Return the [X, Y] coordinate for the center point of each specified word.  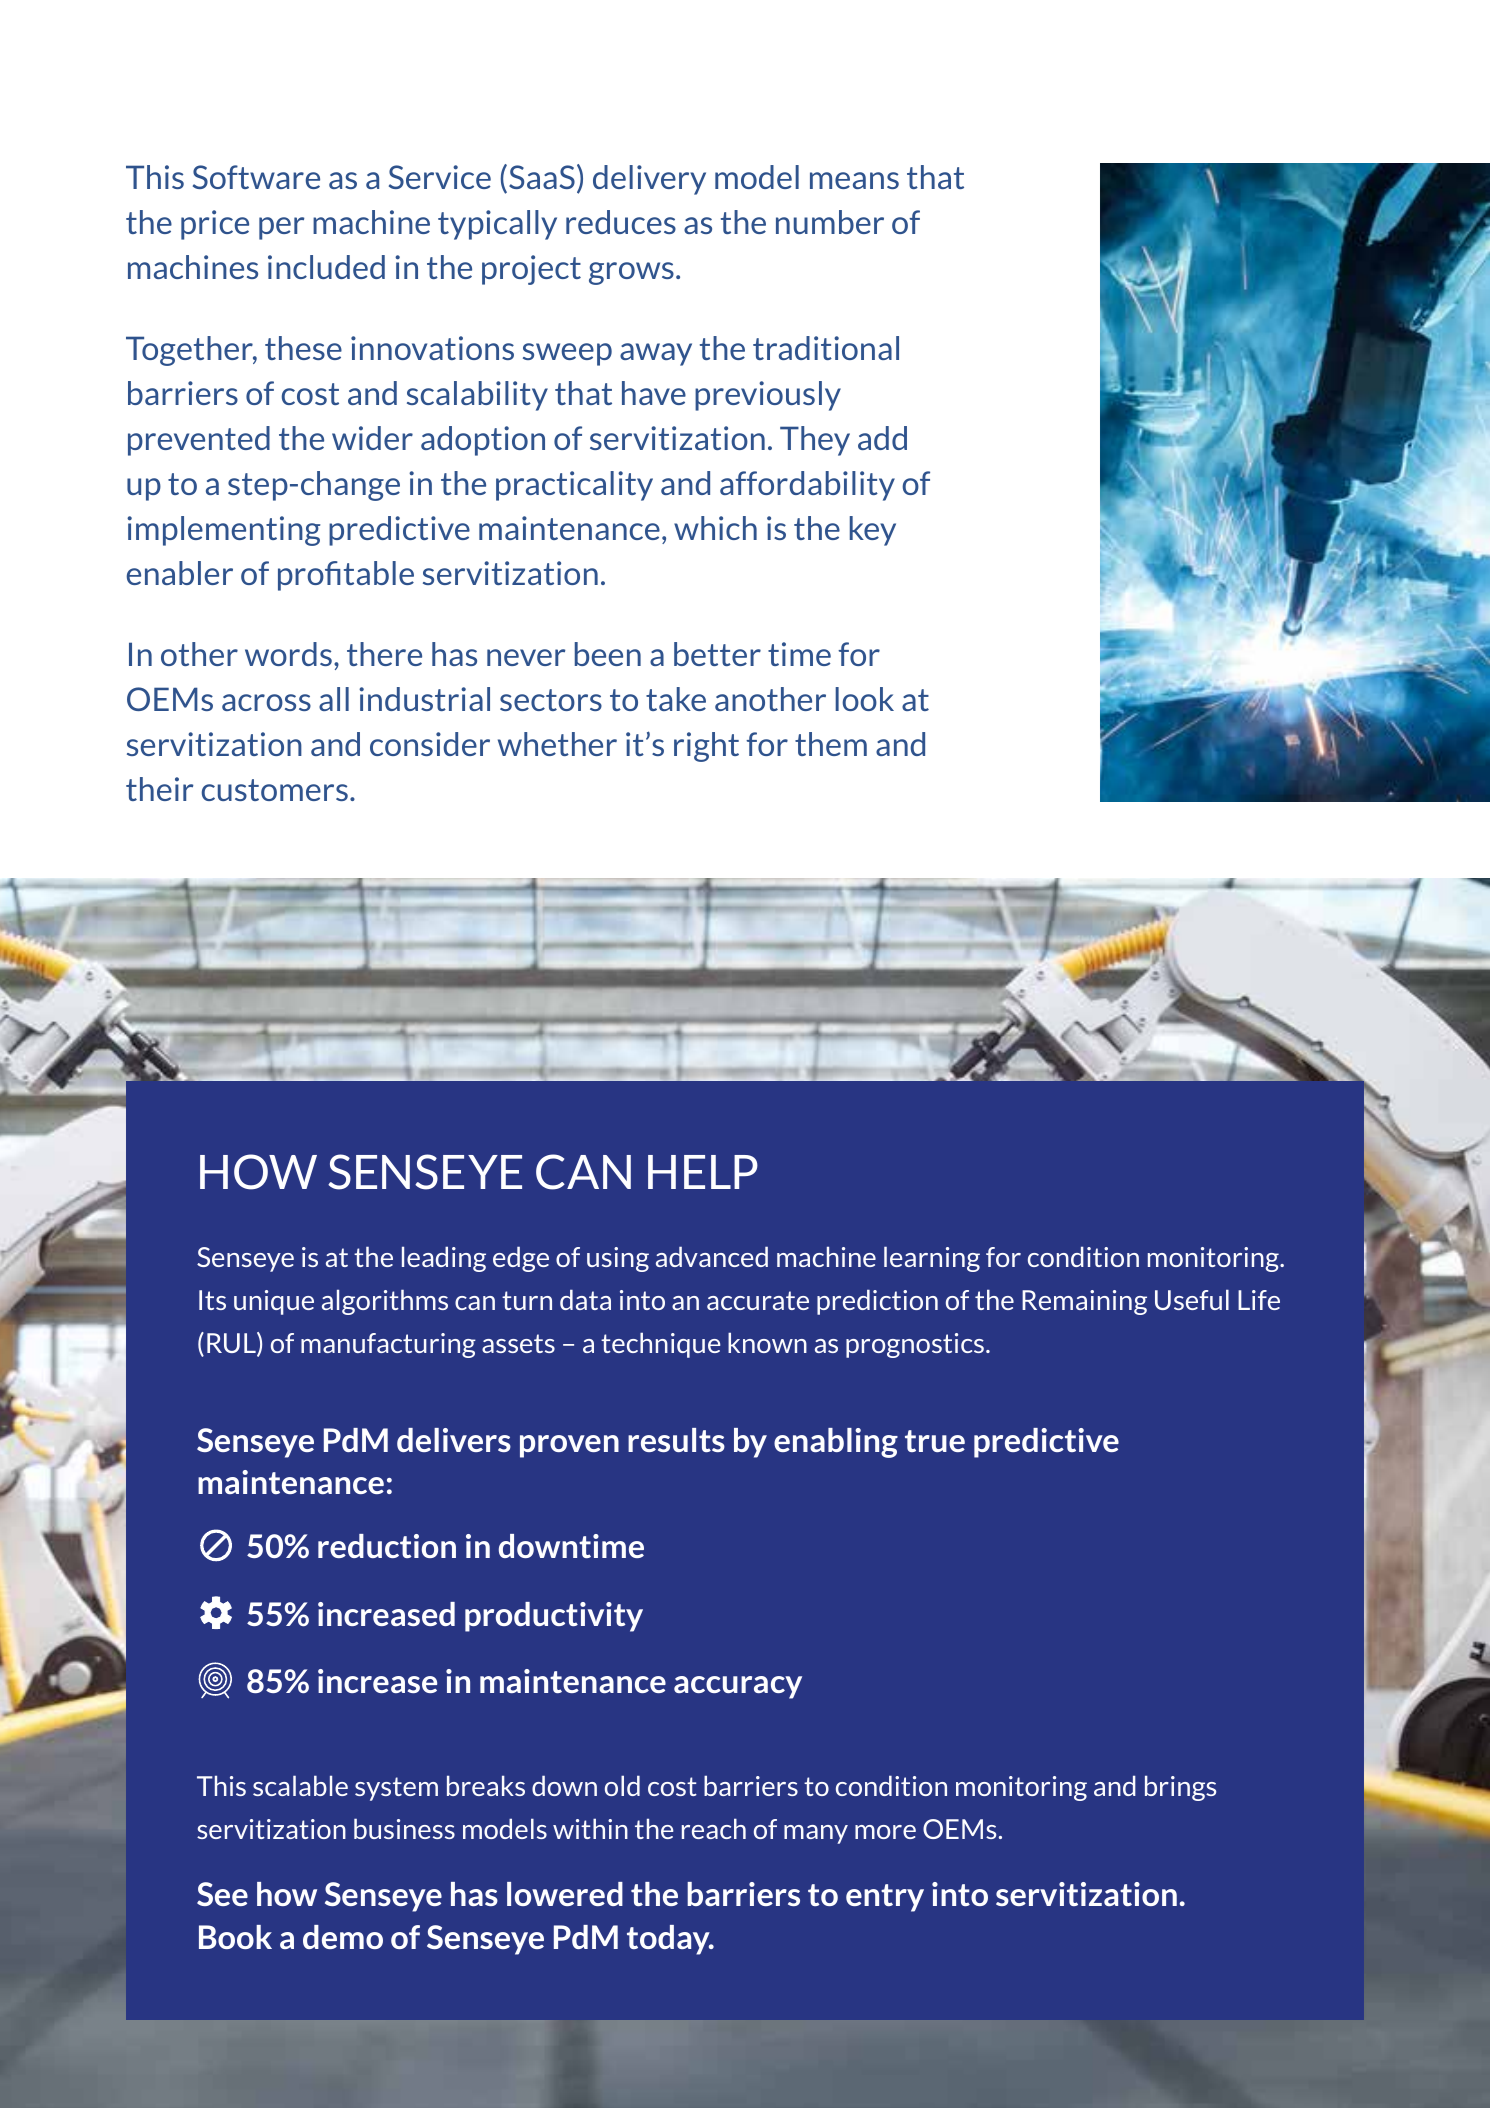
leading [444, 1259]
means [854, 180]
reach [714, 1828]
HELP [703, 1172]
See [222, 1894]
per [281, 228]
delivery [649, 180]
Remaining [1084, 1302]
